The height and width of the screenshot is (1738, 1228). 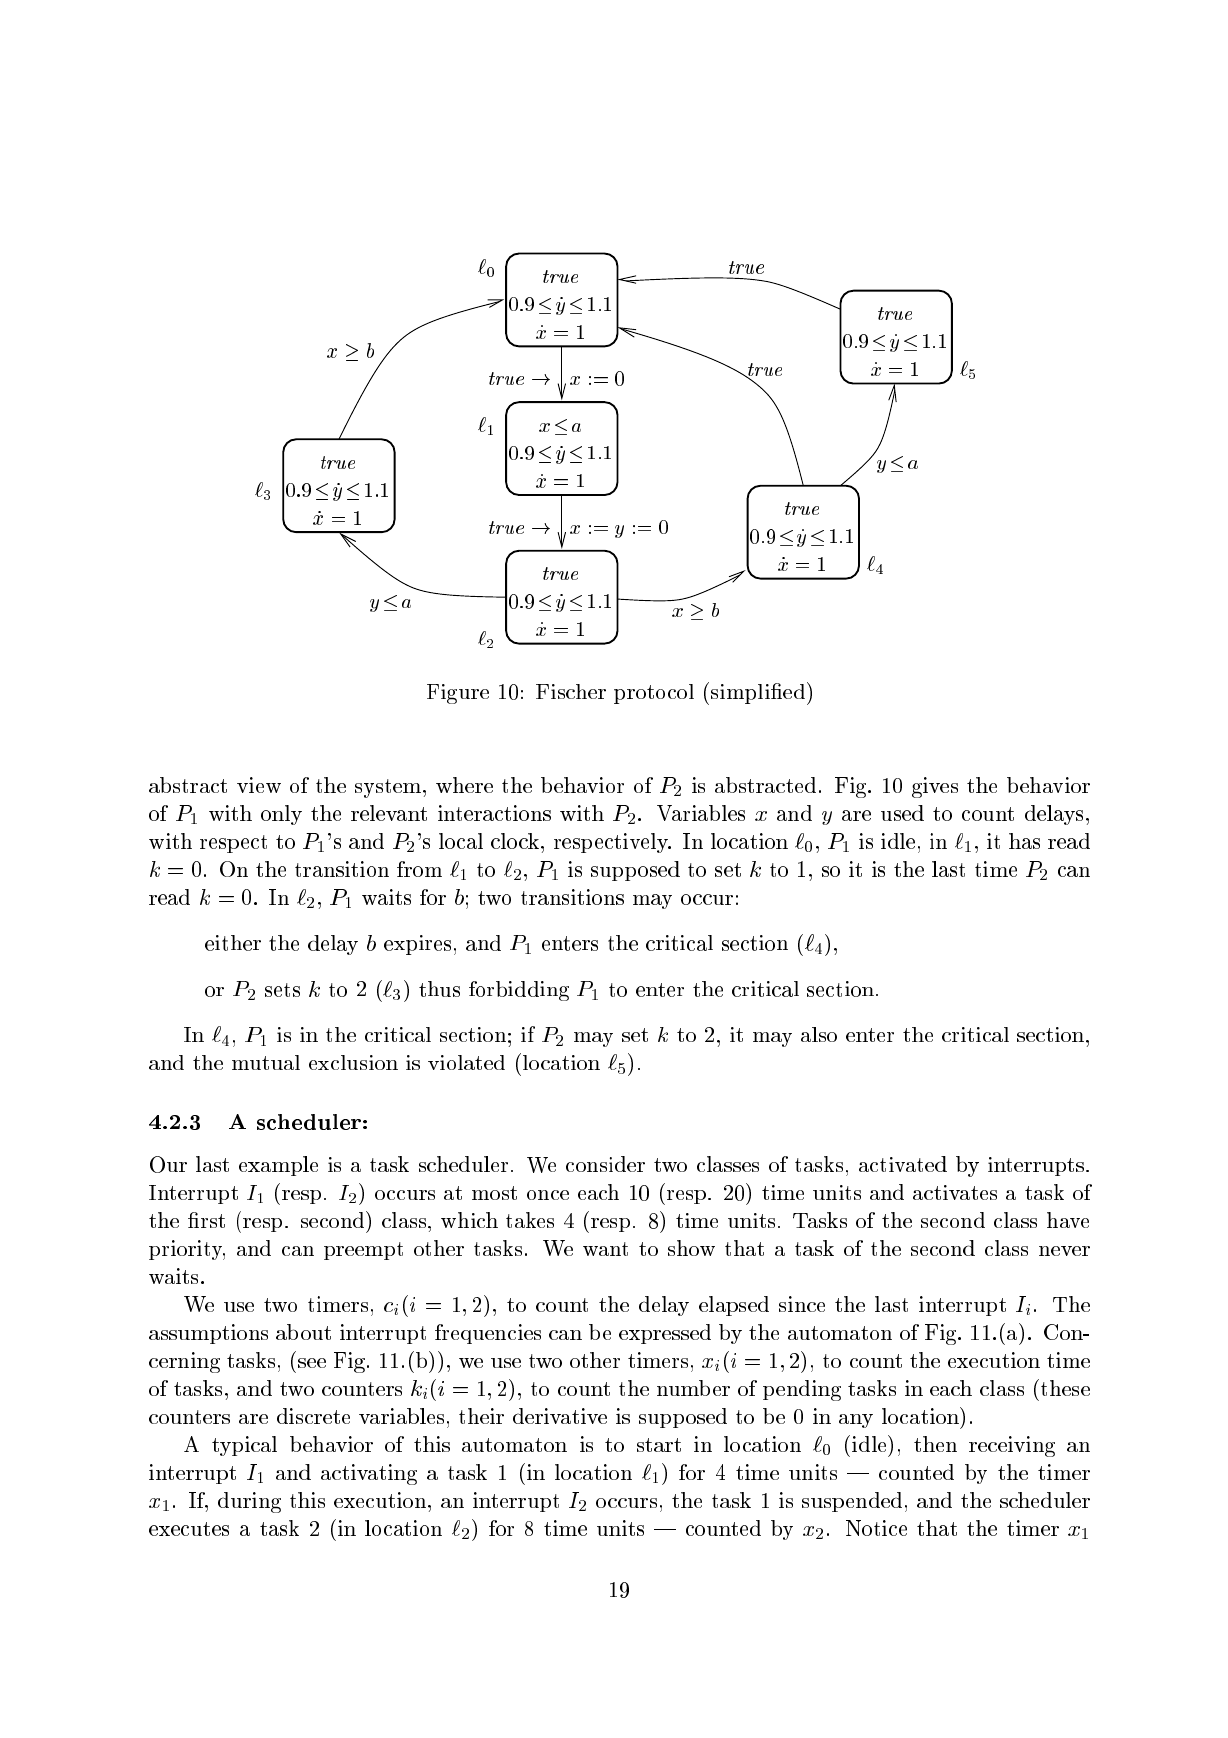 I want to click on gives, so click(x=935, y=787).
